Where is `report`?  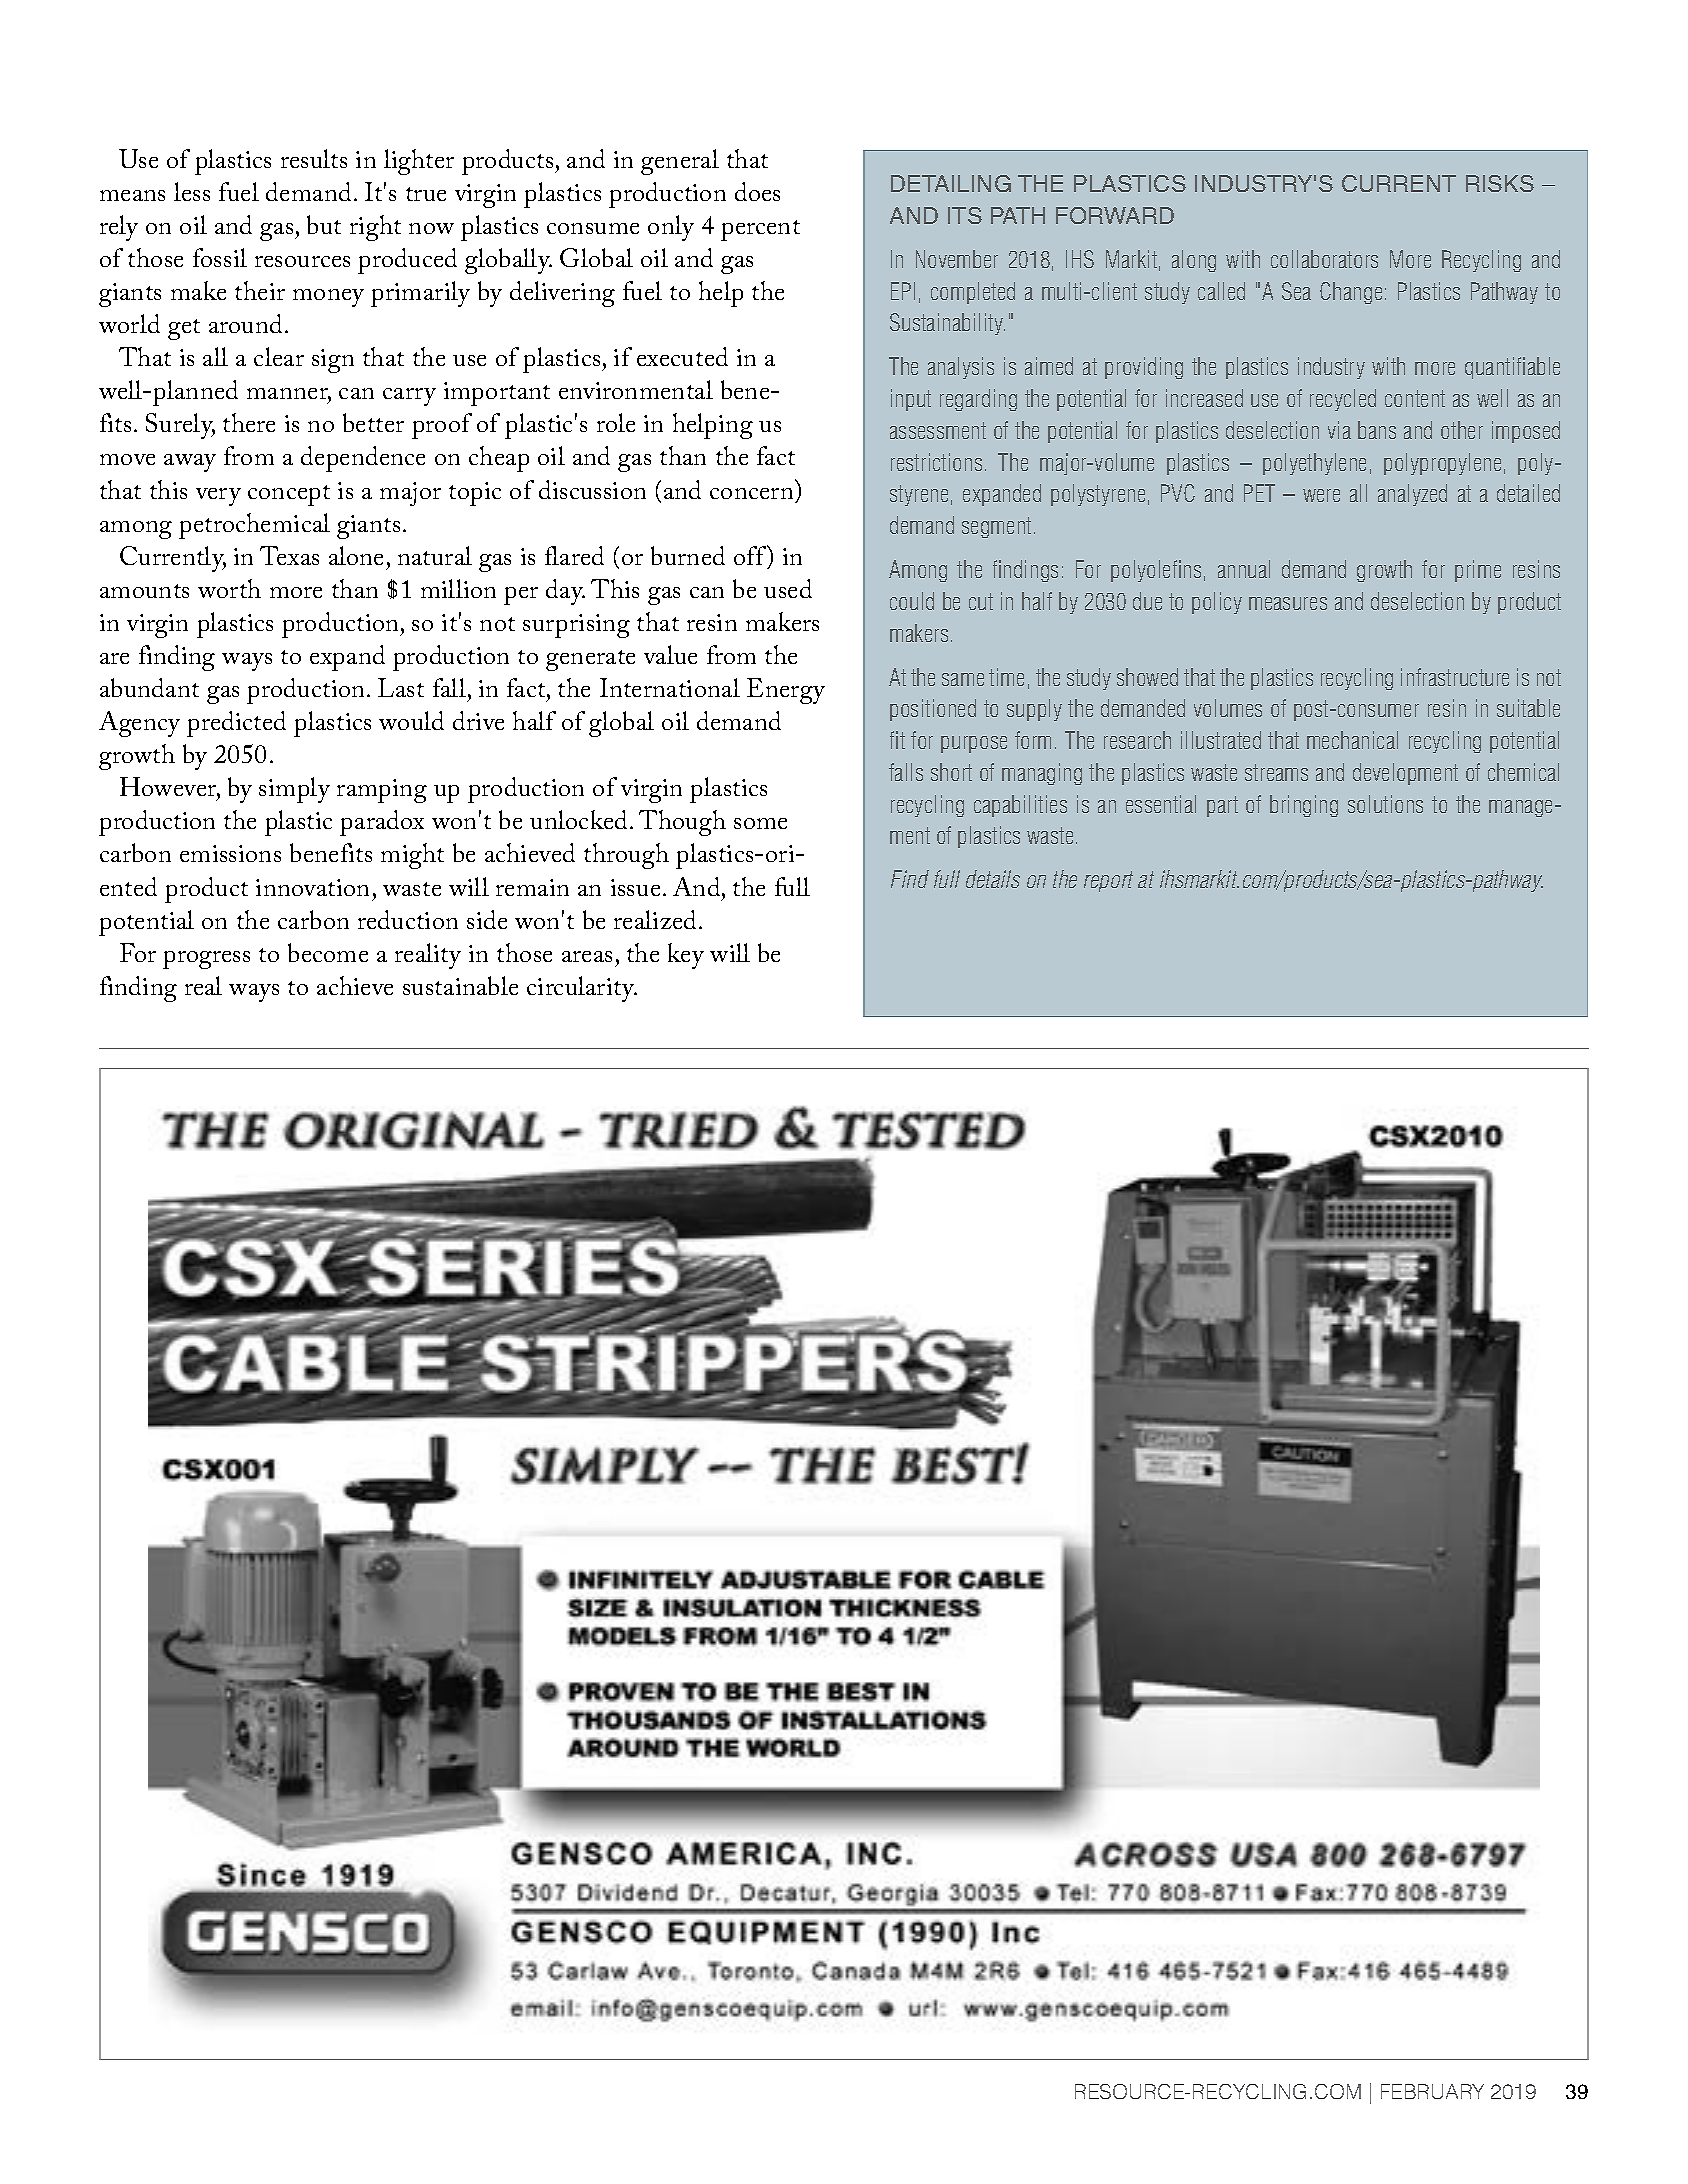
report is located at coordinates (1108, 881).
